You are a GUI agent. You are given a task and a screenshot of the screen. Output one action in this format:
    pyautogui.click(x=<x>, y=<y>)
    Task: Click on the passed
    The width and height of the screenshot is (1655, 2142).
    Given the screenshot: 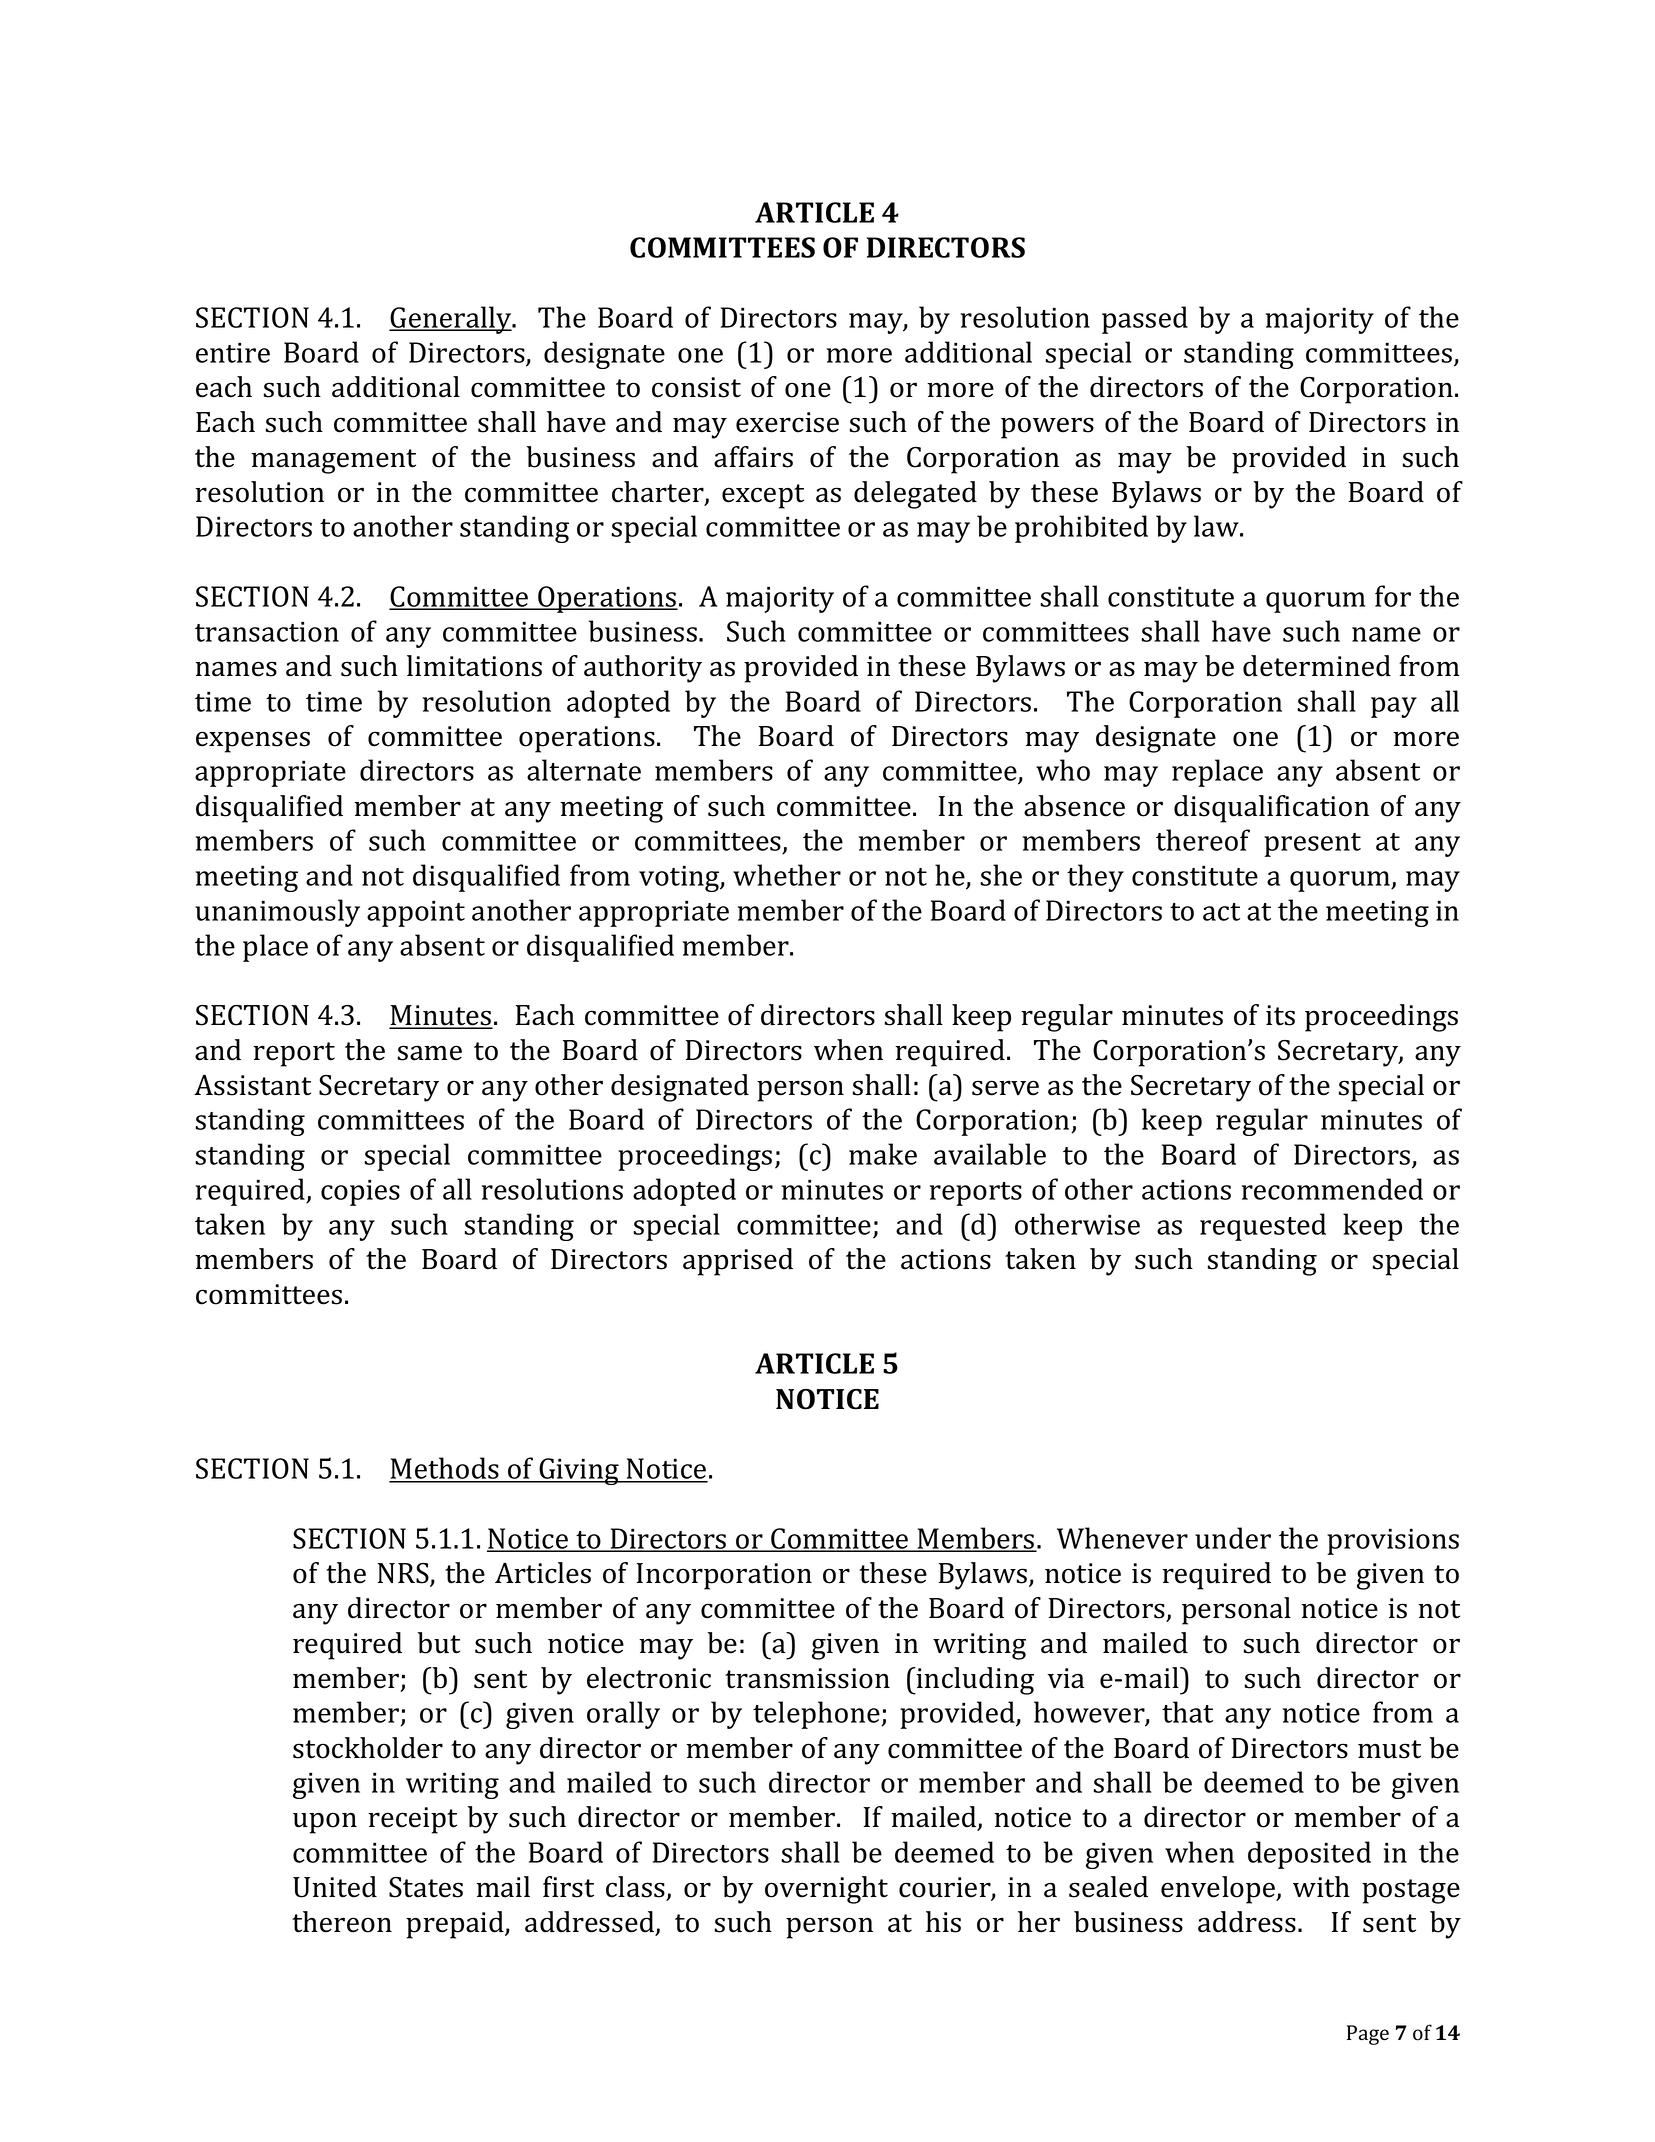 What is the action you would take?
    pyautogui.click(x=1145, y=320)
